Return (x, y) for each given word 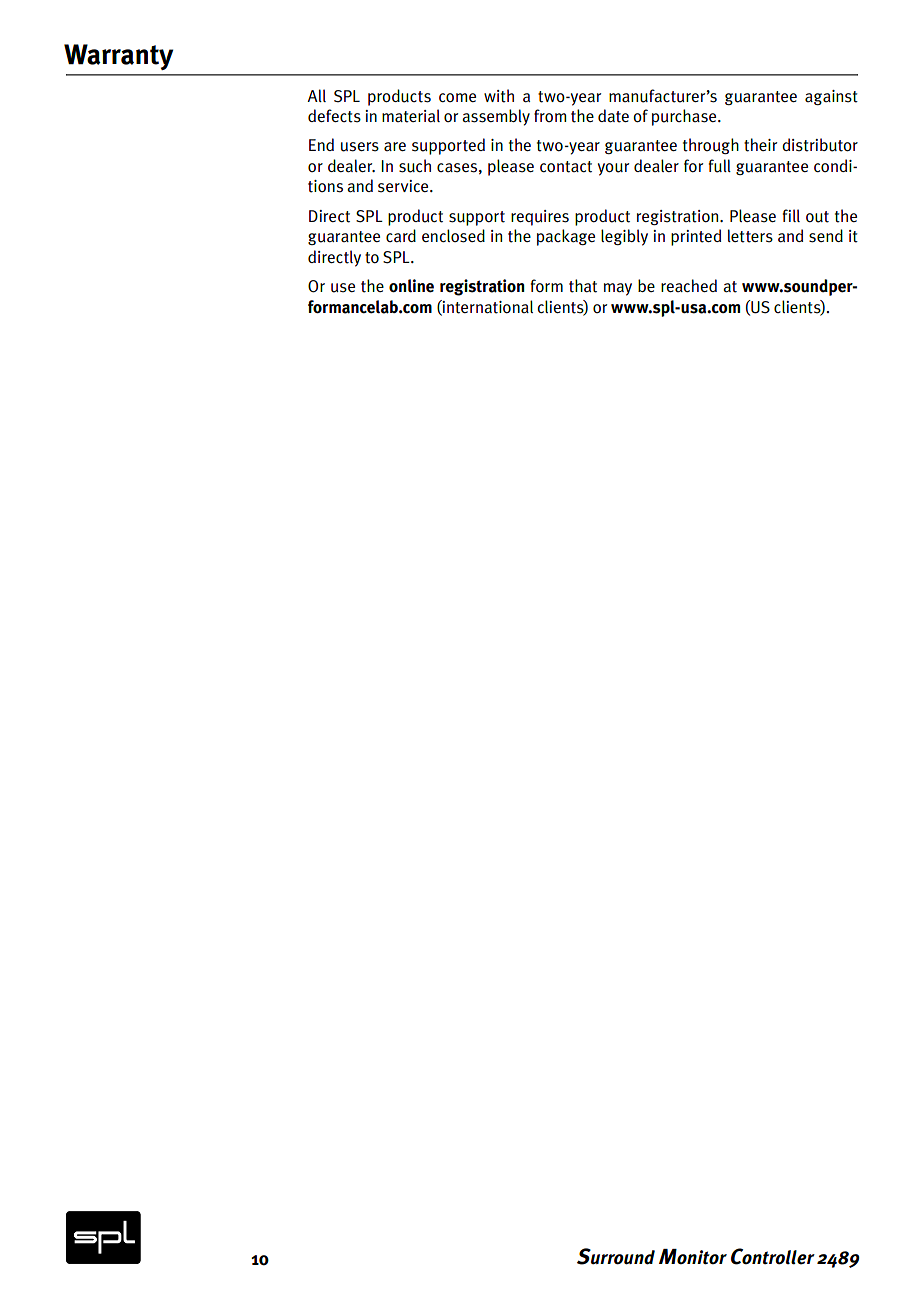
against (831, 97)
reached (689, 285)
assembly (496, 117)
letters (750, 236)
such (415, 166)
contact (566, 167)
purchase (685, 117)
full (720, 166)
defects (334, 116)
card (401, 236)
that (583, 286)
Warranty (118, 57)
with (499, 96)
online (411, 286)
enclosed (453, 236)
